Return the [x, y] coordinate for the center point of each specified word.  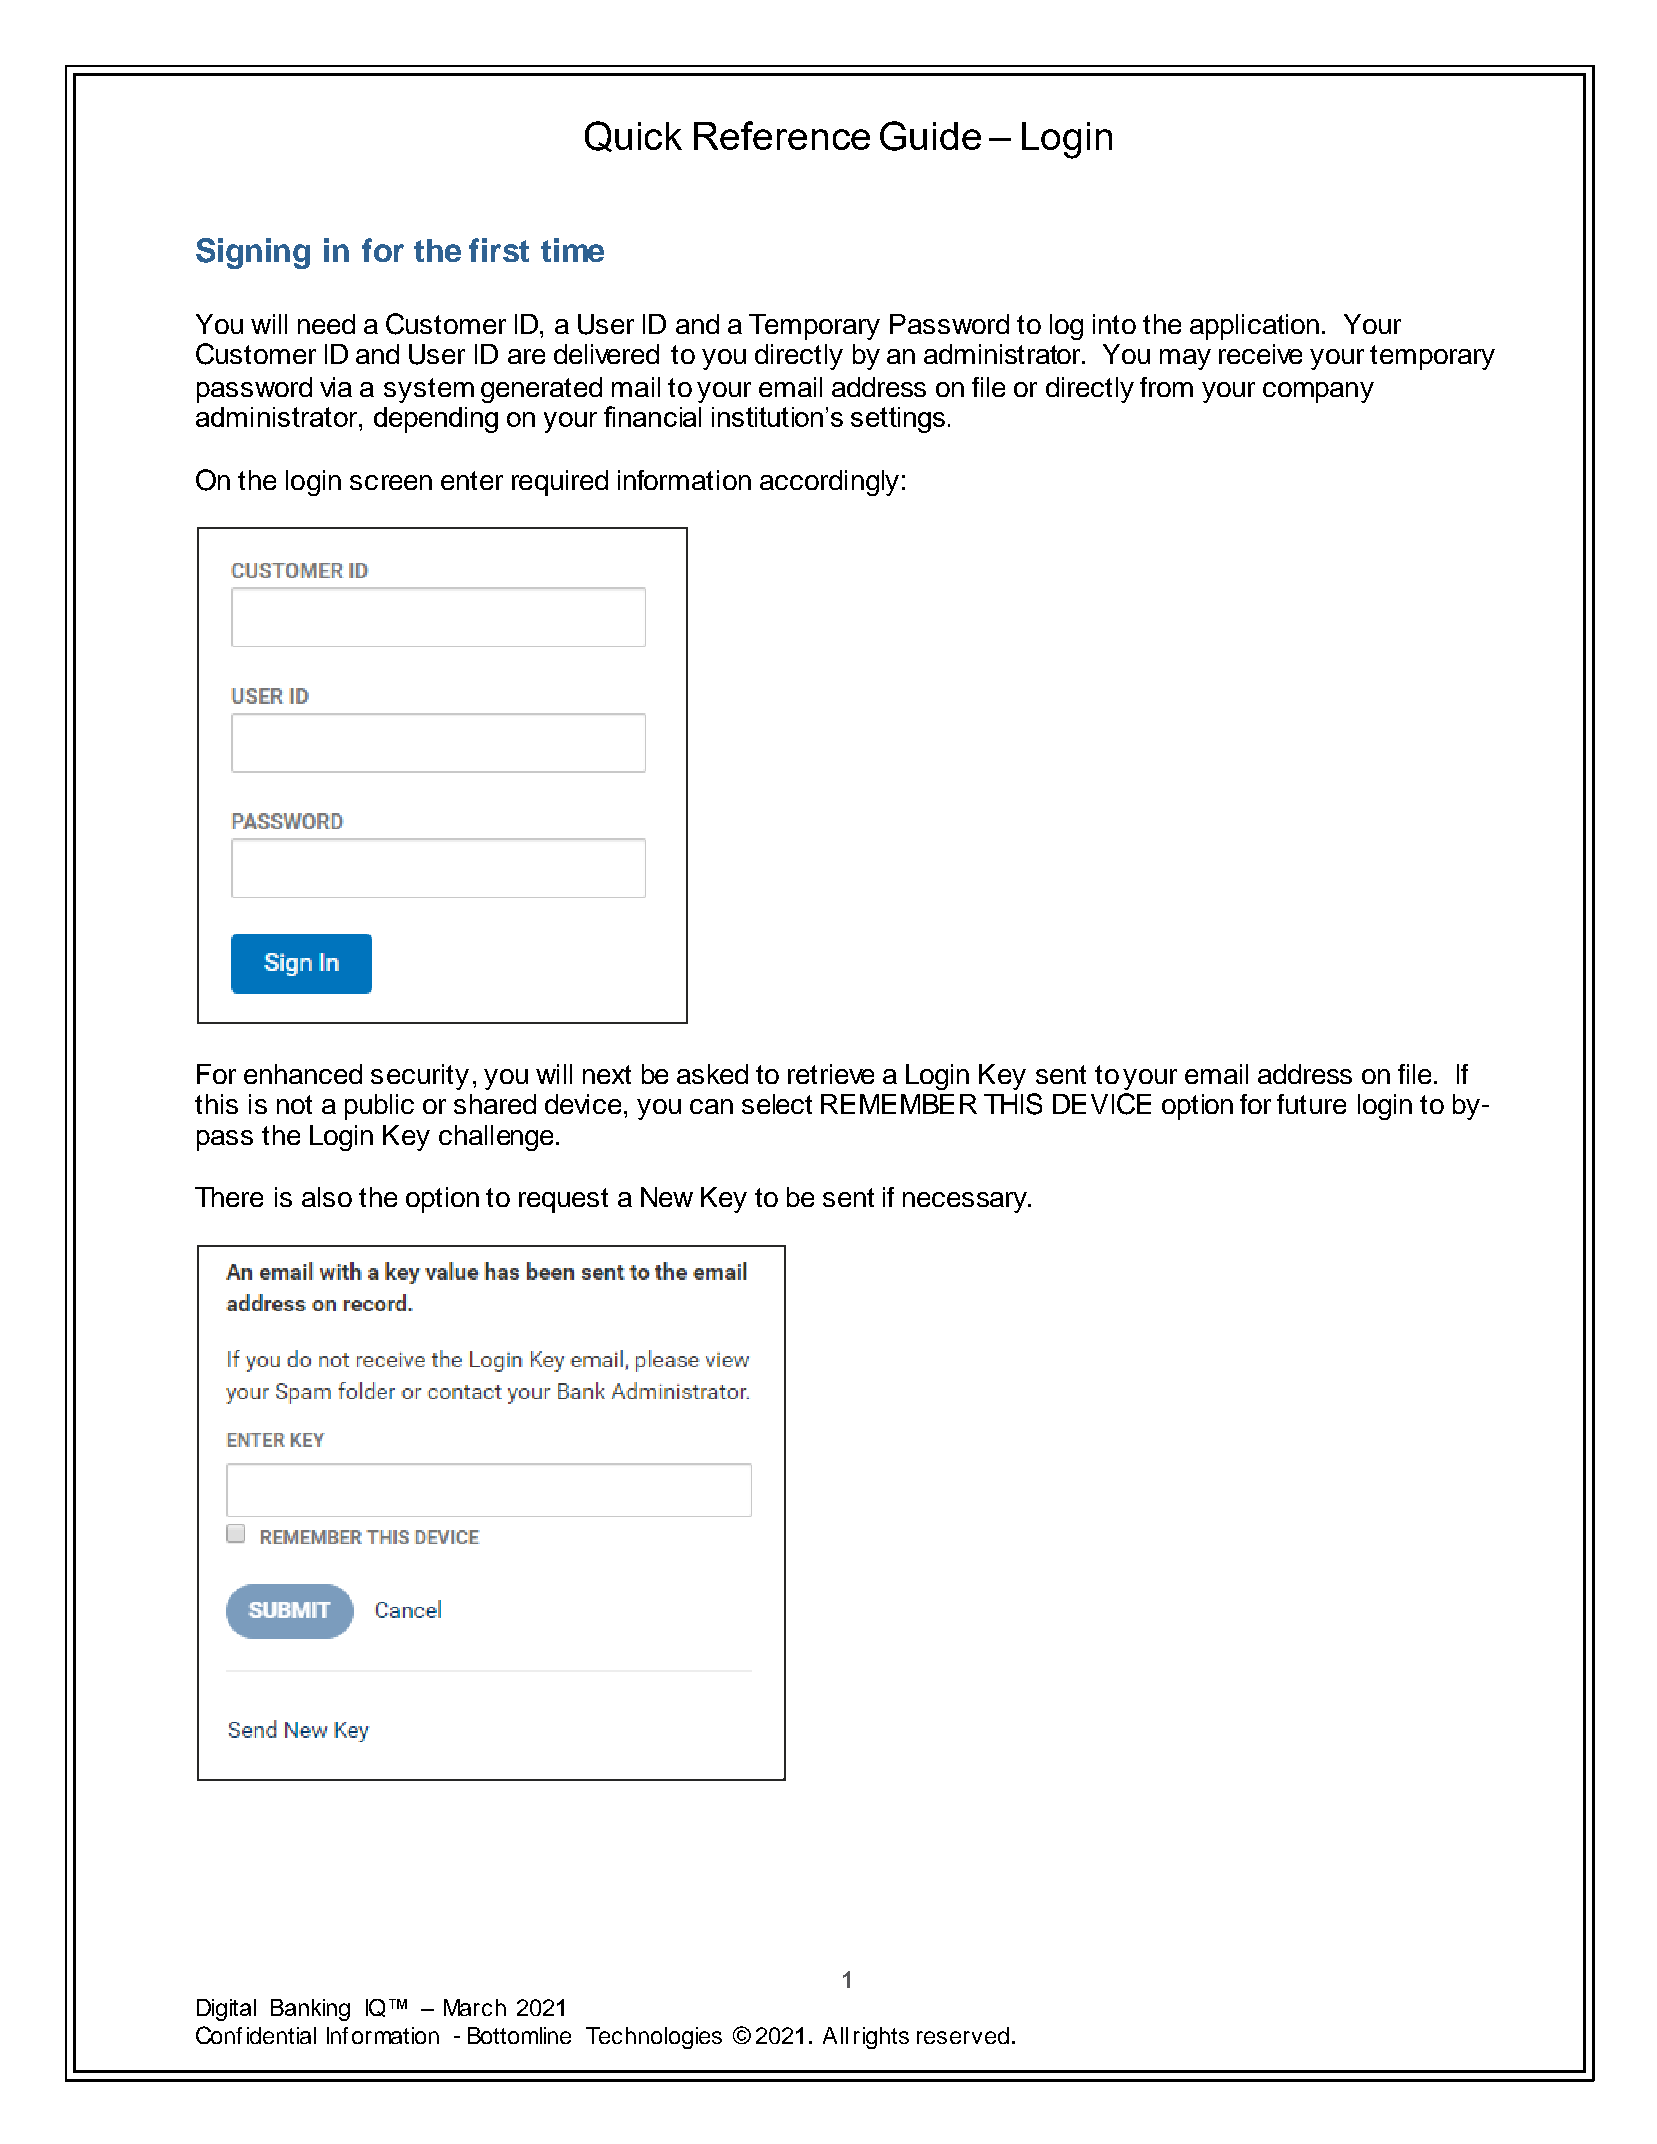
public [379, 1107]
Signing [253, 253]
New [667, 1197]
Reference [782, 135]
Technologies [654, 2038]
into [1114, 324]
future [1311, 1104]
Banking [310, 2010]
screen [391, 482]
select [777, 1104]
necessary [966, 1202]
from [1166, 387]
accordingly [829, 483]
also [327, 1197]
